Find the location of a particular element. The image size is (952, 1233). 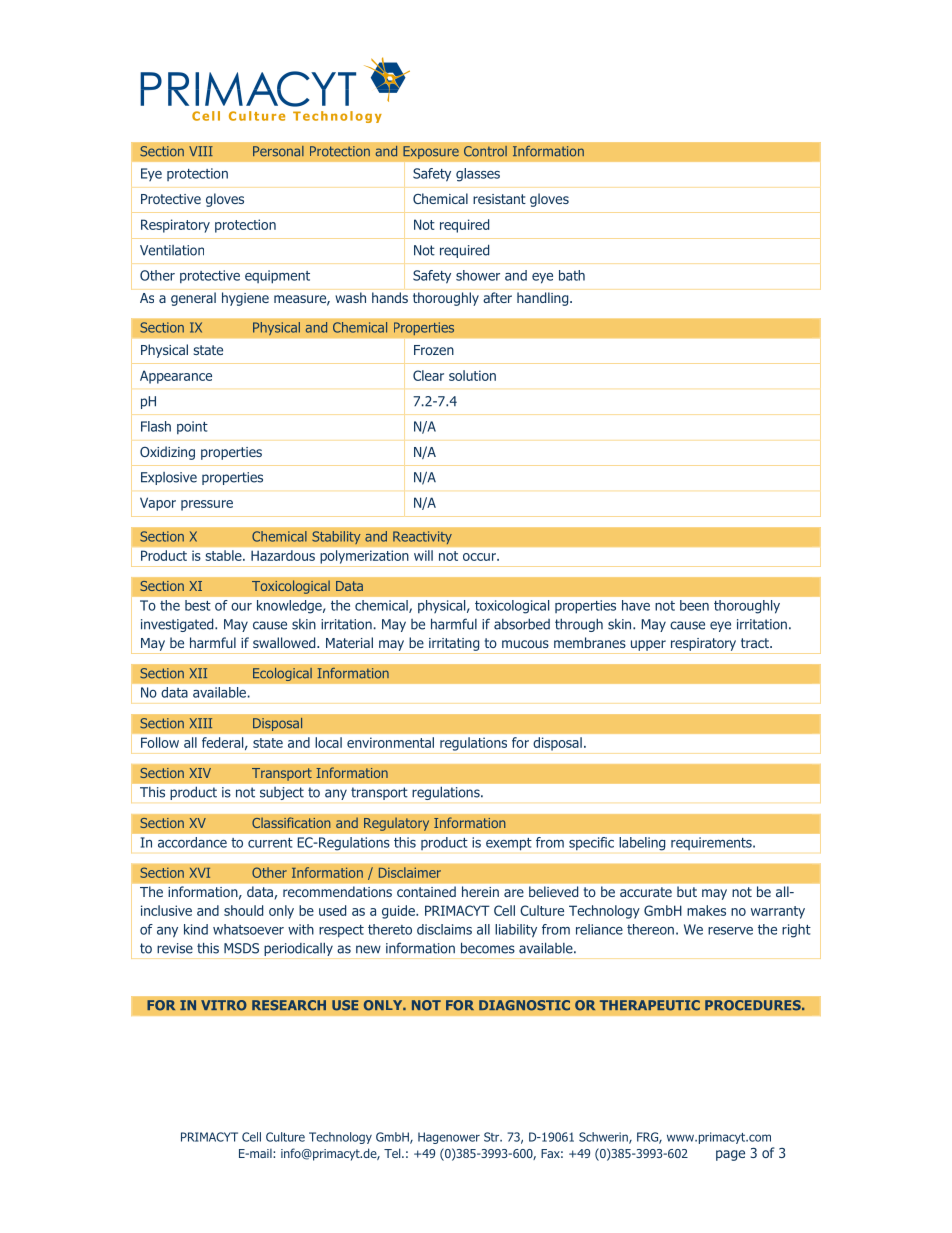

swallowed is located at coordinates (285, 642).
